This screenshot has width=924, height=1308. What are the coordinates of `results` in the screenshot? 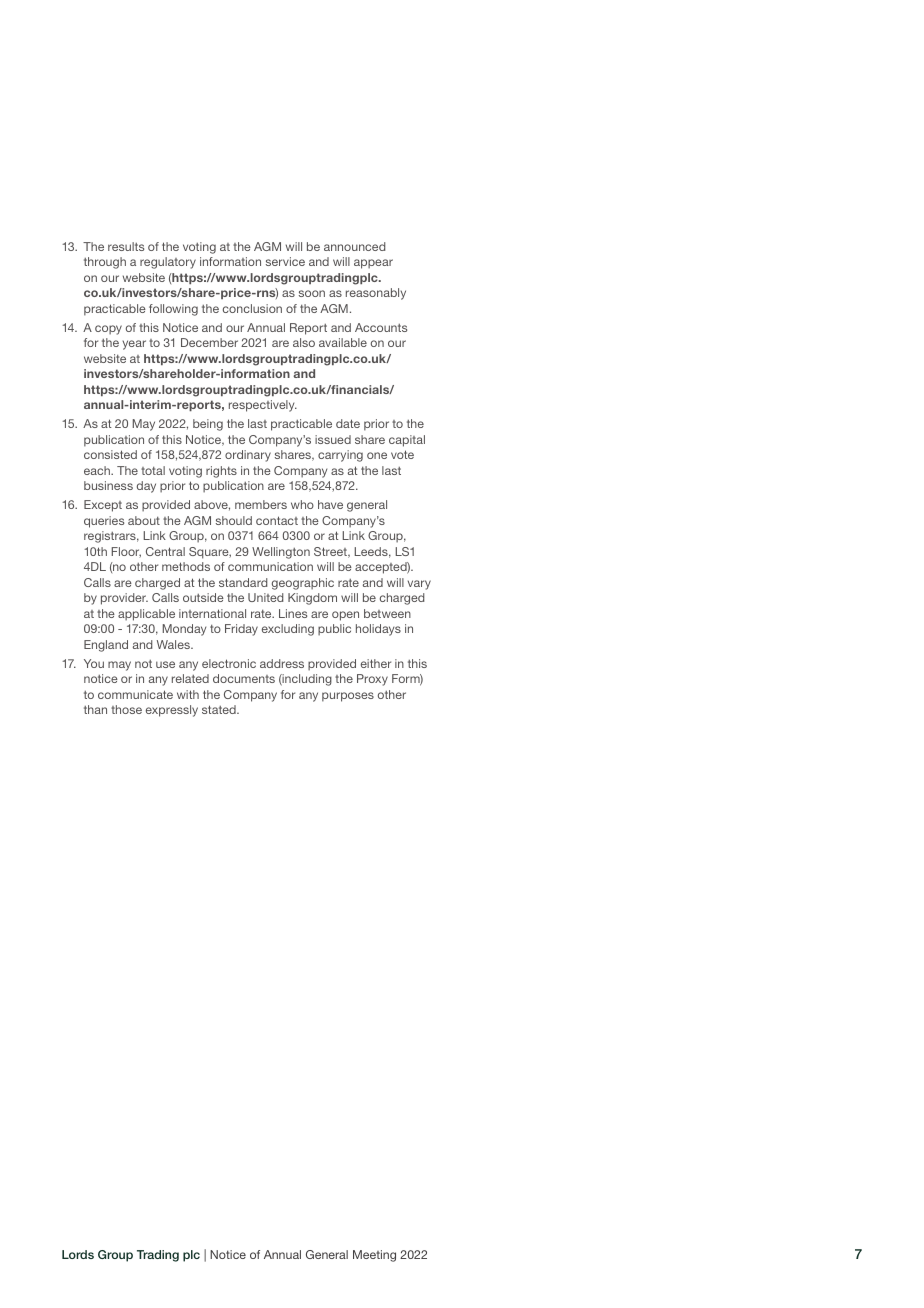 It's located at (126, 246).
